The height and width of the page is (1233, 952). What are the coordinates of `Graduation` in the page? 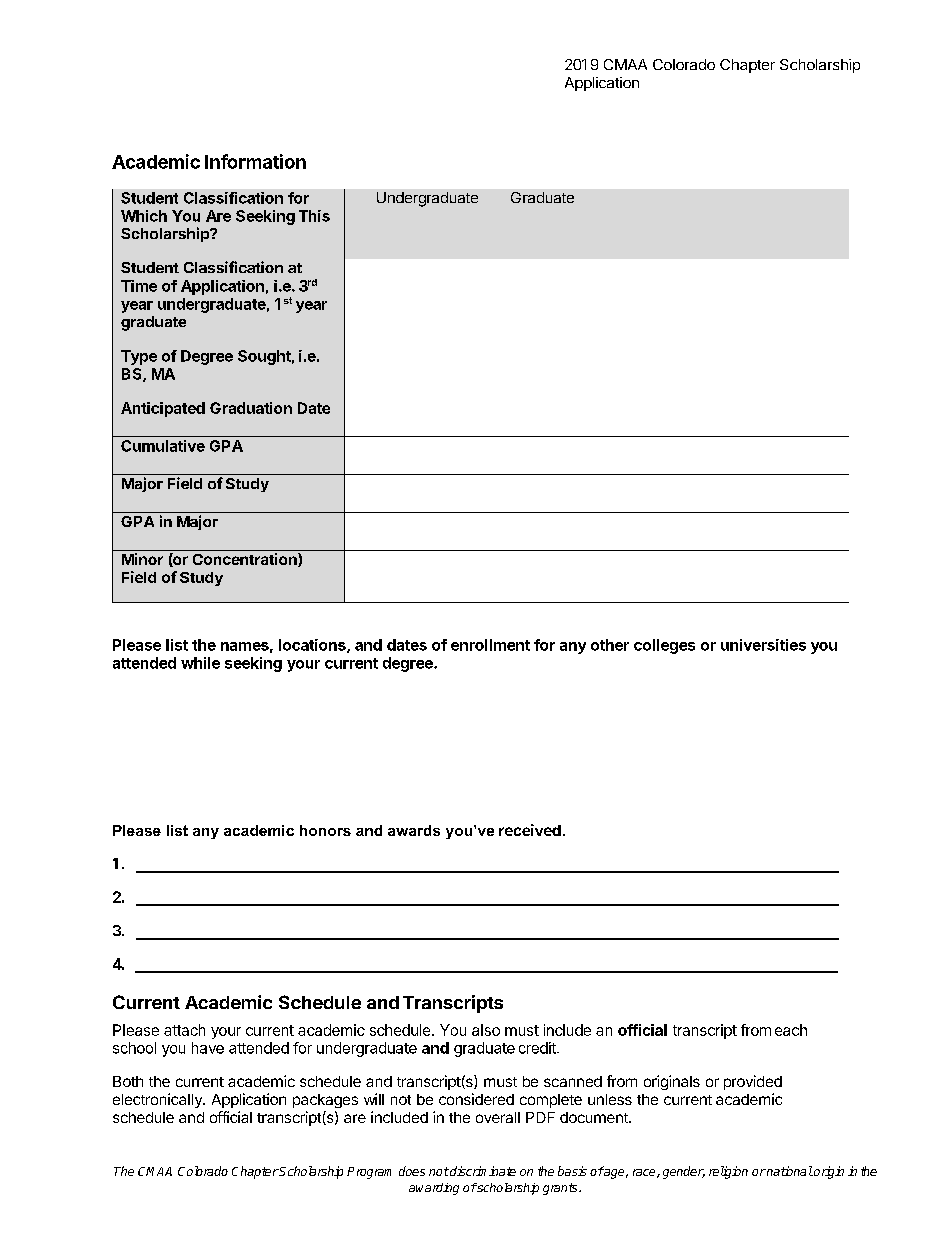 It's located at (251, 408).
